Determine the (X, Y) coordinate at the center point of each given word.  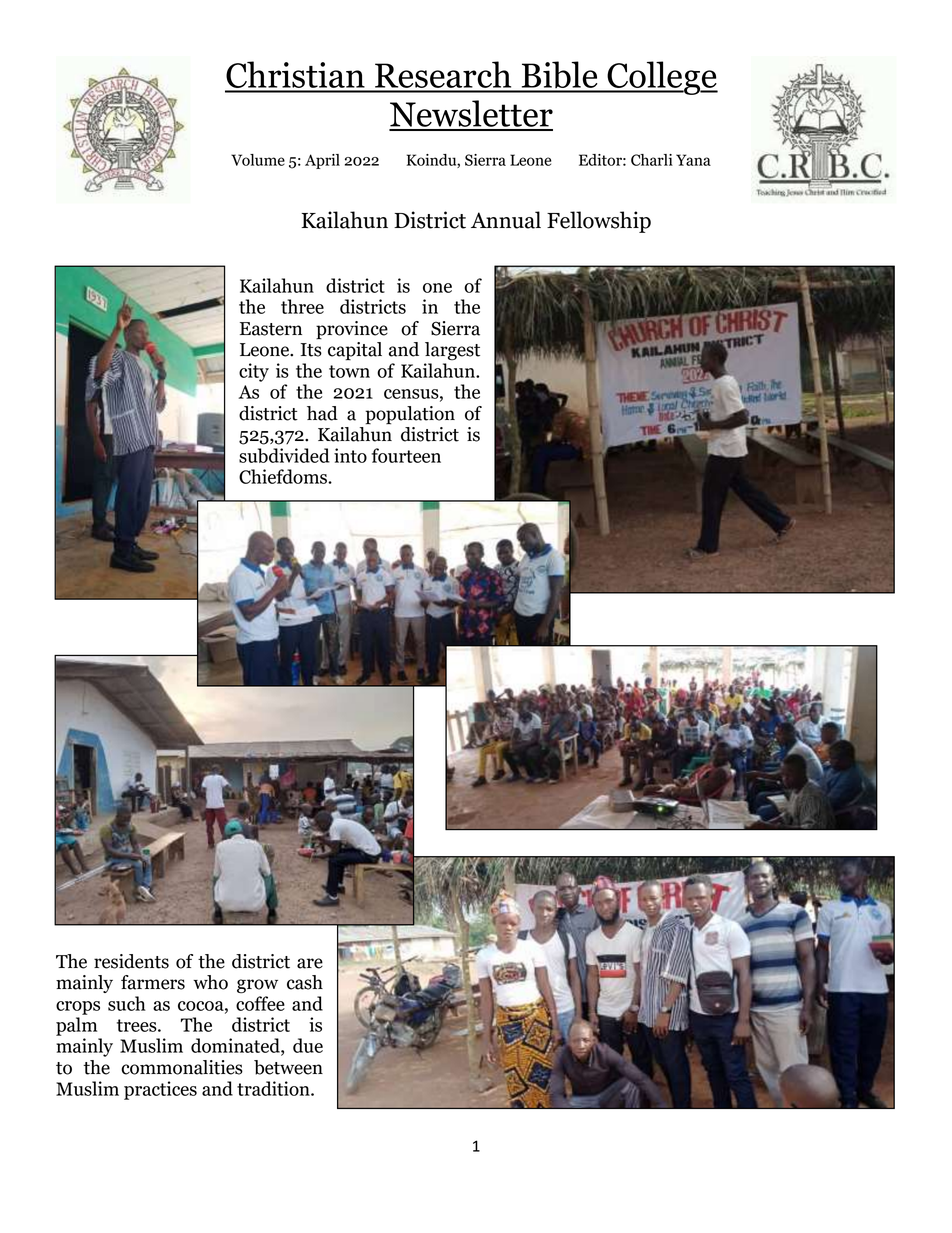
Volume (258, 160)
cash (305, 982)
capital (355, 351)
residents (131, 961)
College (661, 78)
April (322, 161)
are (310, 963)
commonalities (182, 1067)
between (288, 1067)
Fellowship (599, 222)
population (410, 415)
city (254, 372)
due (308, 1045)
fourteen (406, 455)
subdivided (284, 455)
